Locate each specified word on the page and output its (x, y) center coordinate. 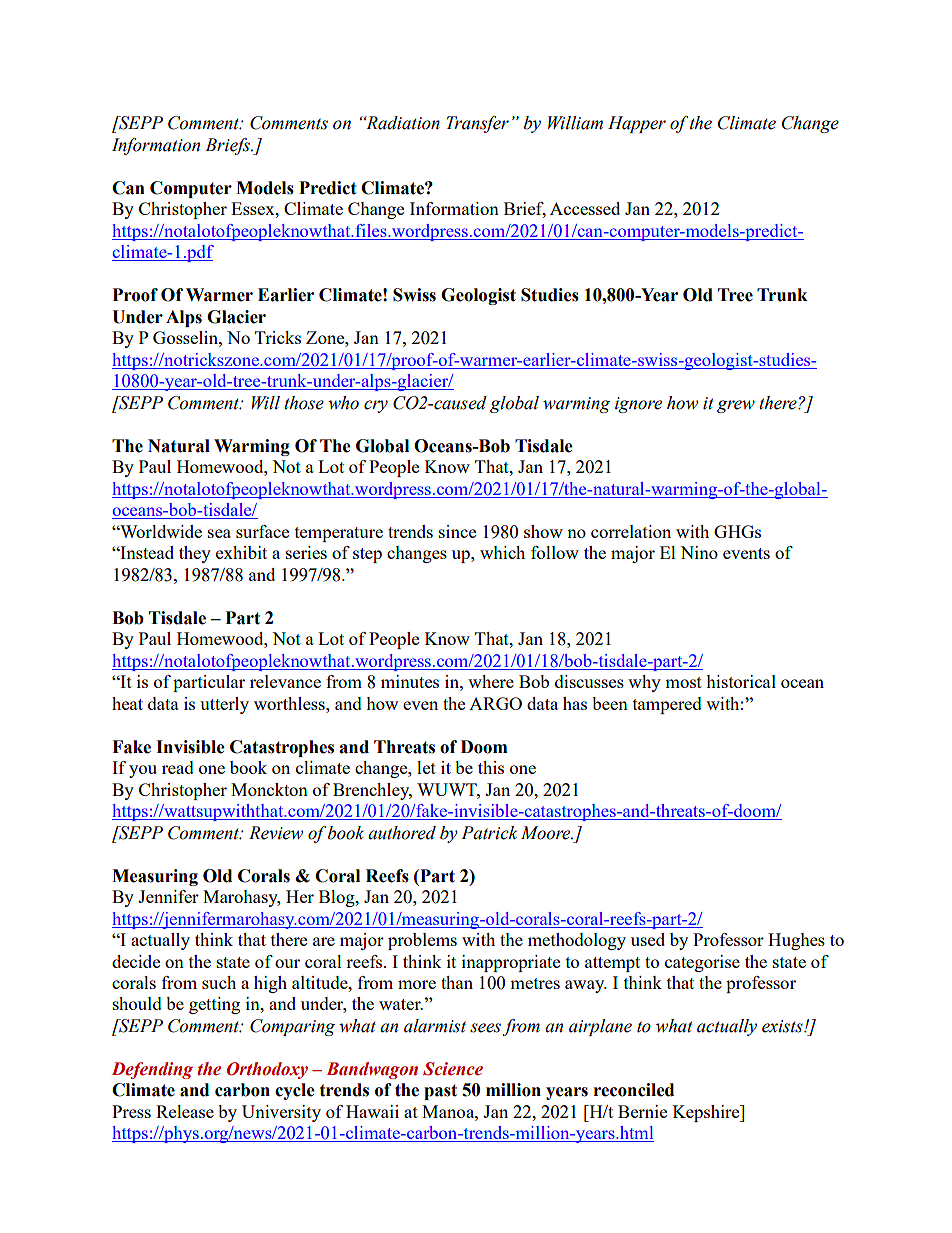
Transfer (477, 124)
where (491, 681)
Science (453, 1069)
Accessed (585, 208)
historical (741, 681)
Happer (637, 124)
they (195, 554)
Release (185, 1111)
